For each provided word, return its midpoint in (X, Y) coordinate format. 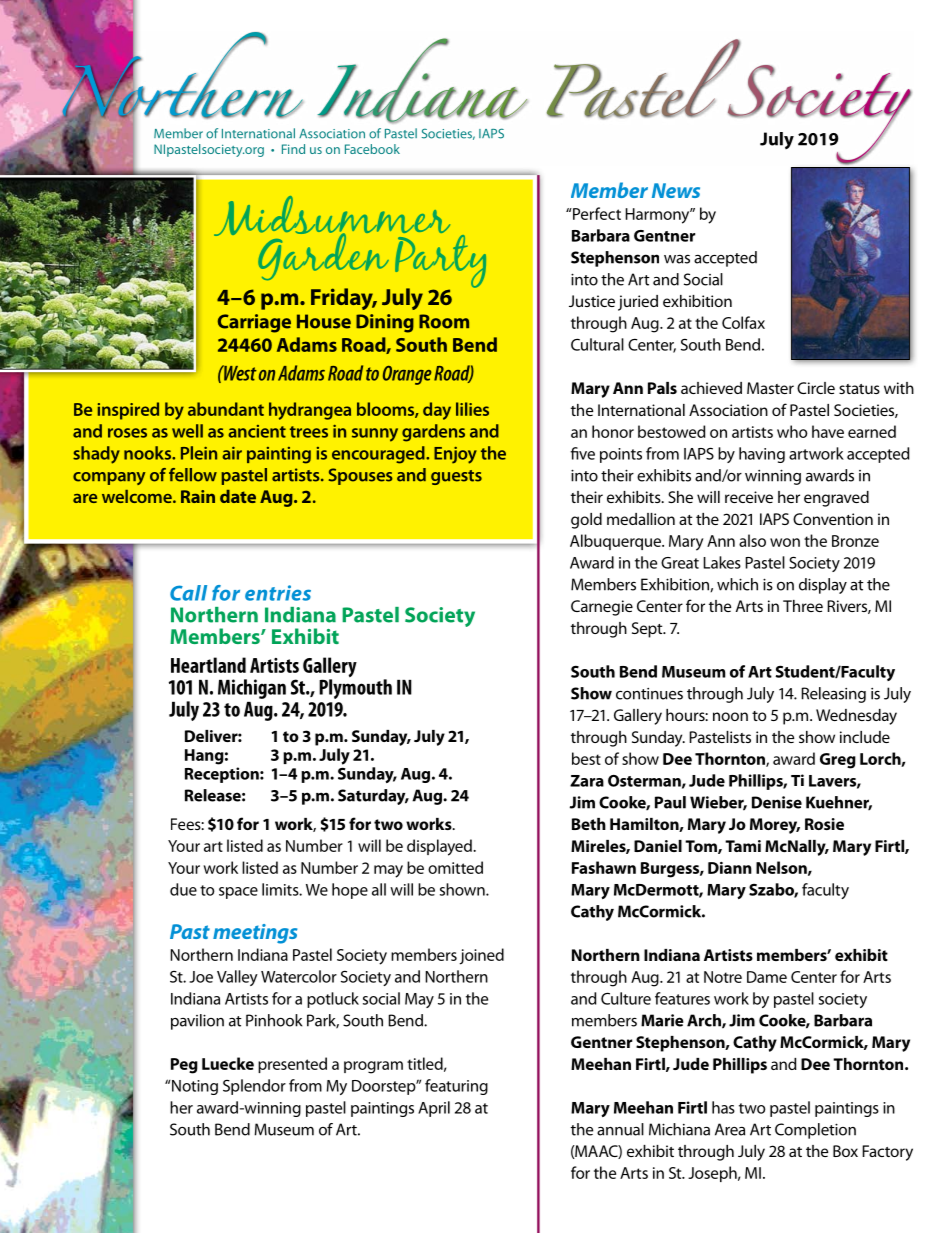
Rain (198, 496)
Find (293, 149)
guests (456, 477)
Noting (195, 1087)
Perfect (596, 213)
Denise (777, 802)
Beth (589, 824)
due (183, 889)
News (676, 190)
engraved (836, 499)
